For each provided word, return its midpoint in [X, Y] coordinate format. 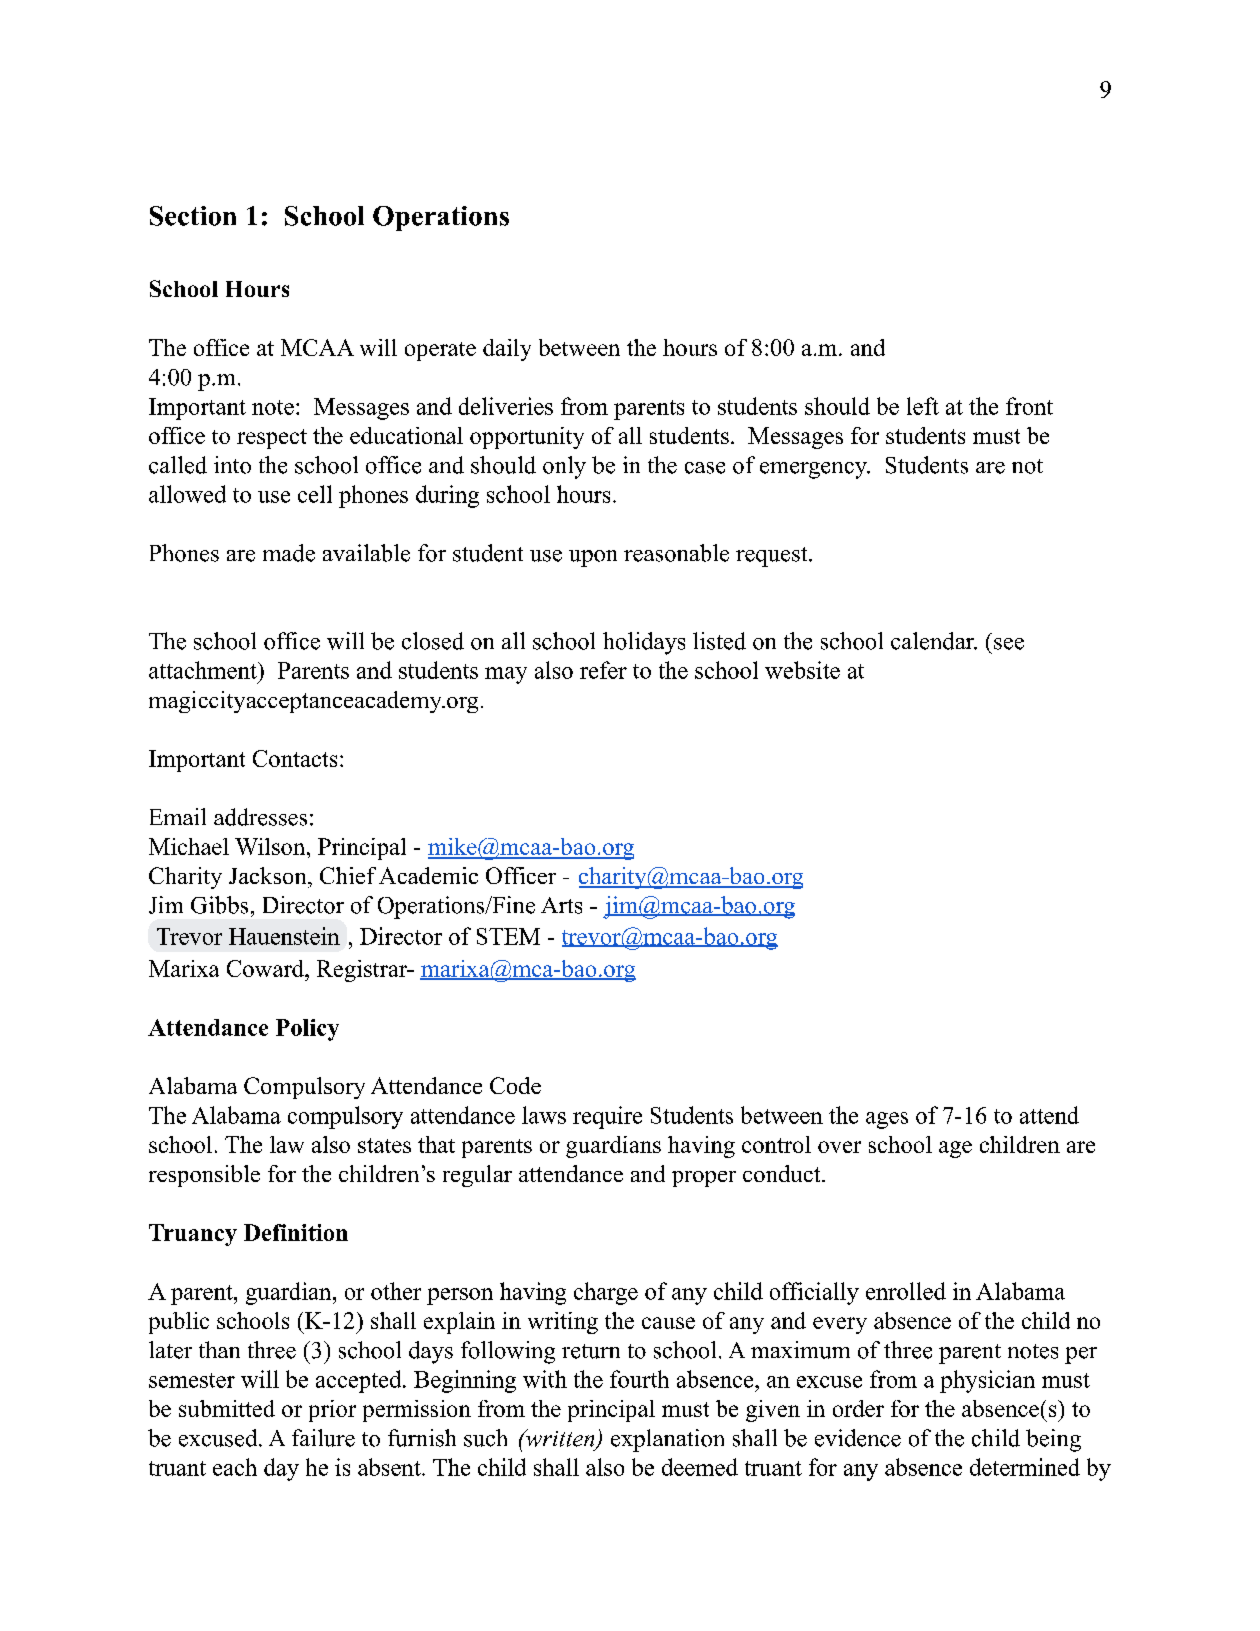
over [839, 1147]
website [802, 670]
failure [323, 1438]
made [289, 553]
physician [987, 1381]
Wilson [271, 846]
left [923, 406]
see [1009, 644]
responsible [204, 1176]
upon [593, 558]
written [560, 1439]
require [607, 1117]
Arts [561, 905]
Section [193, 216]
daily [507, 350]
